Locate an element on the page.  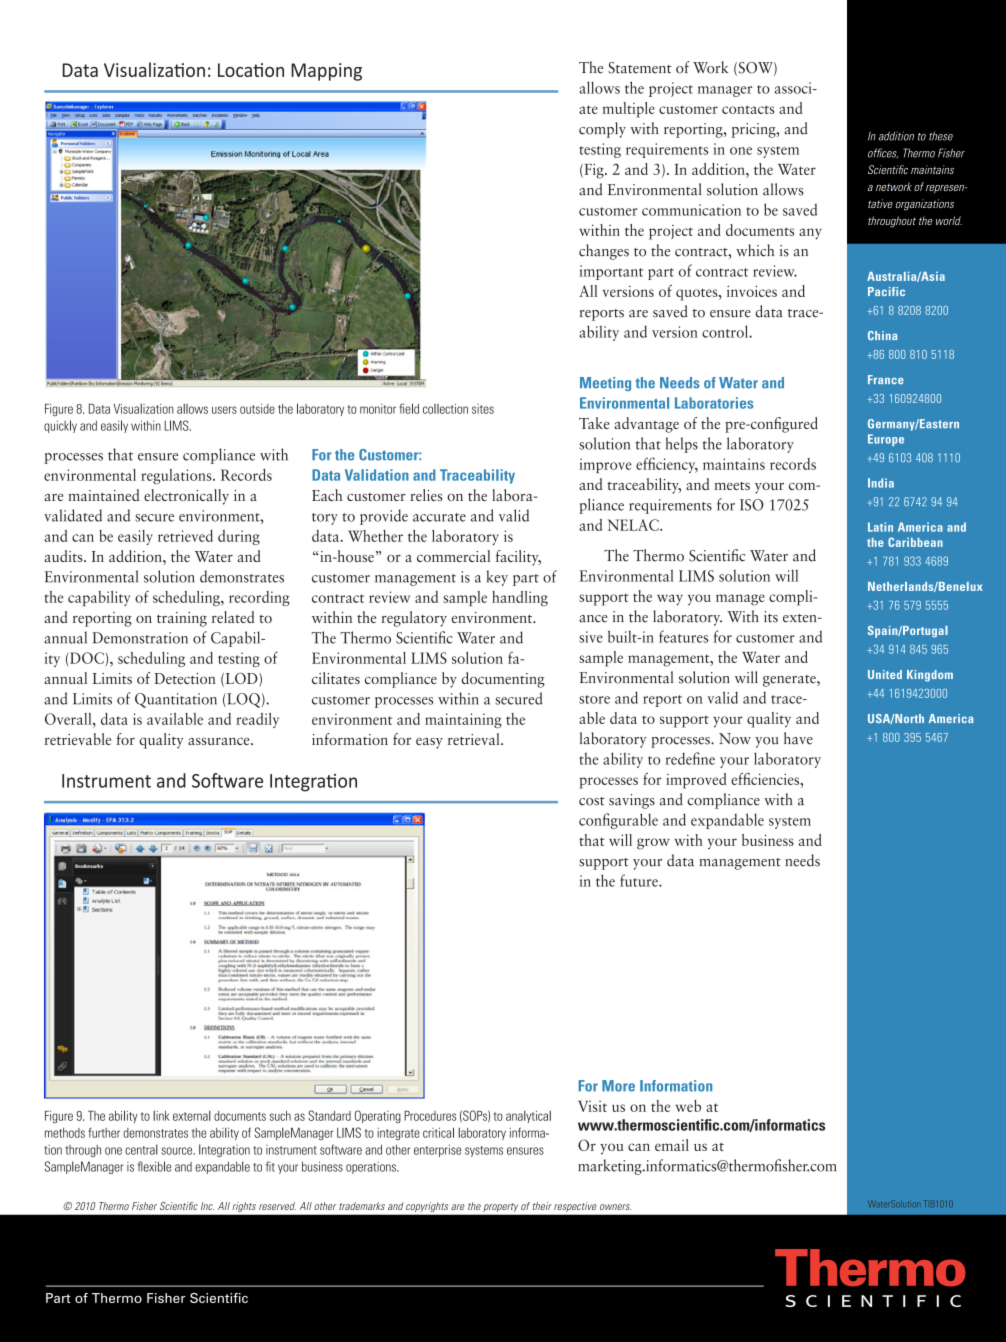
offices is located at coordinates (883, 153).
